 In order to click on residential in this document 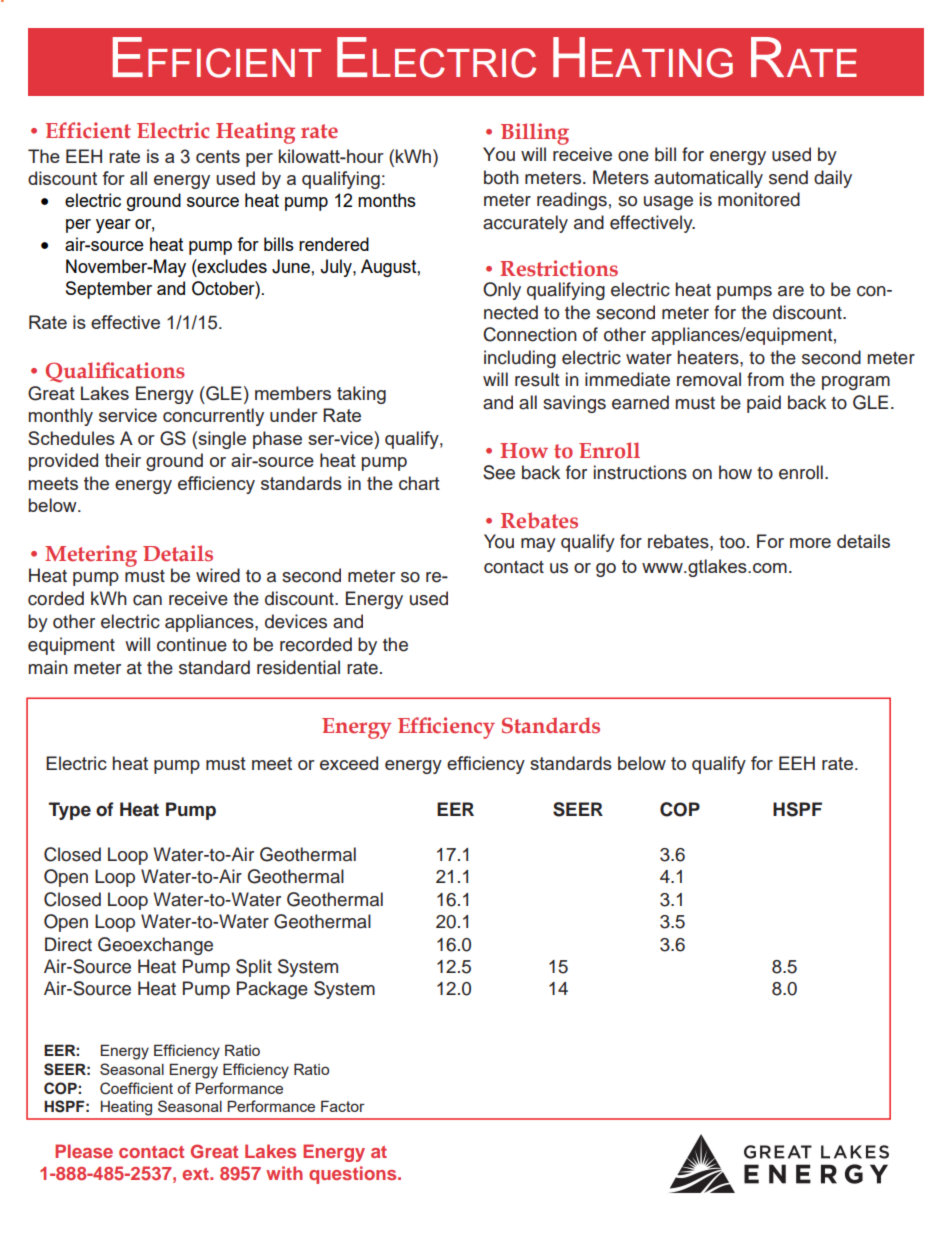, I will do `click(298, 667)`.
